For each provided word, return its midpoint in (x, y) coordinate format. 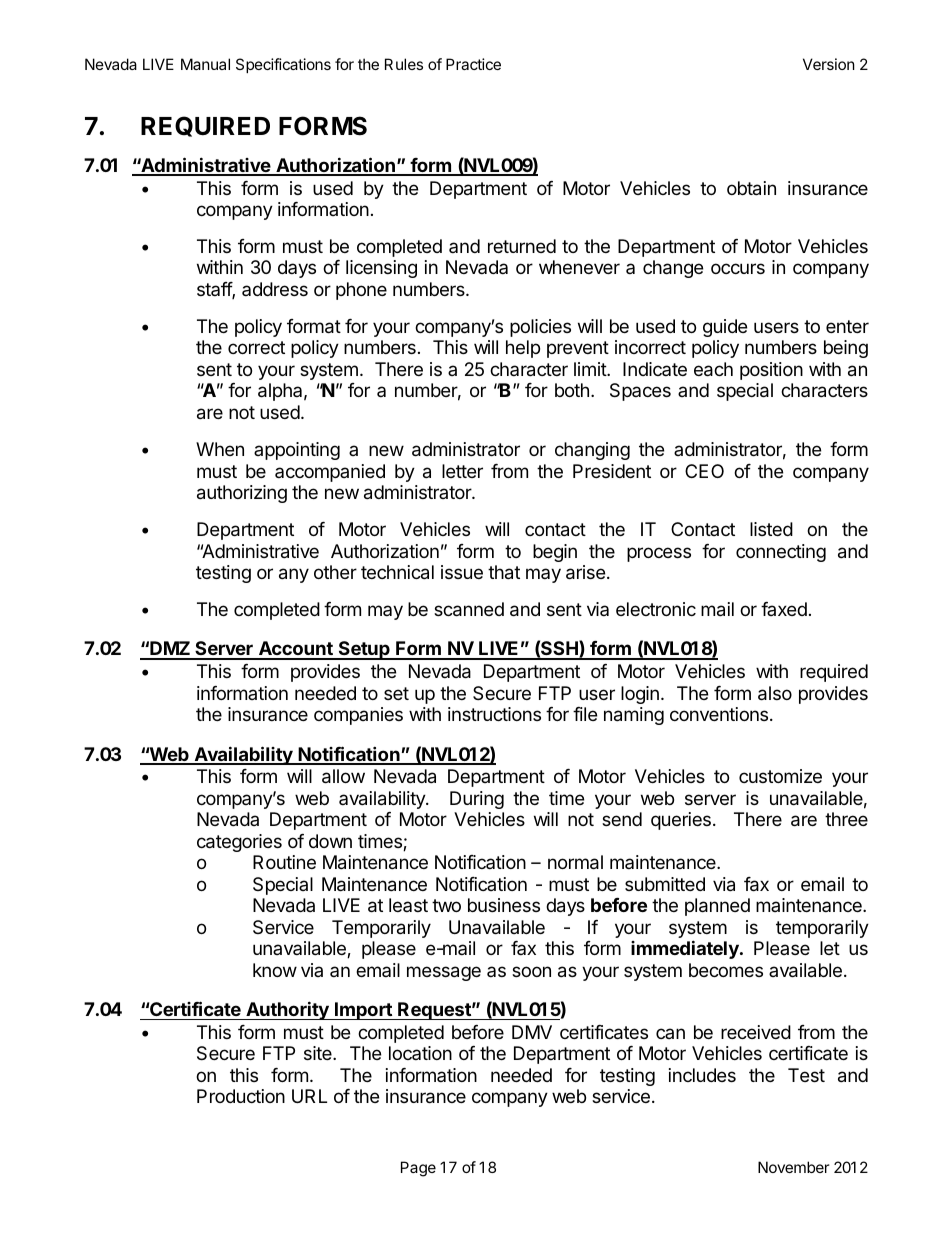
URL (309, 1096)
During (477, 800)
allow (343, 776)
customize (780, 776)
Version (829, 64)
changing (592, 451)
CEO (704, 471)
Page (418, 1169)
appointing (297, 451)
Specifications (283, 65)
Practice (473, 64)
